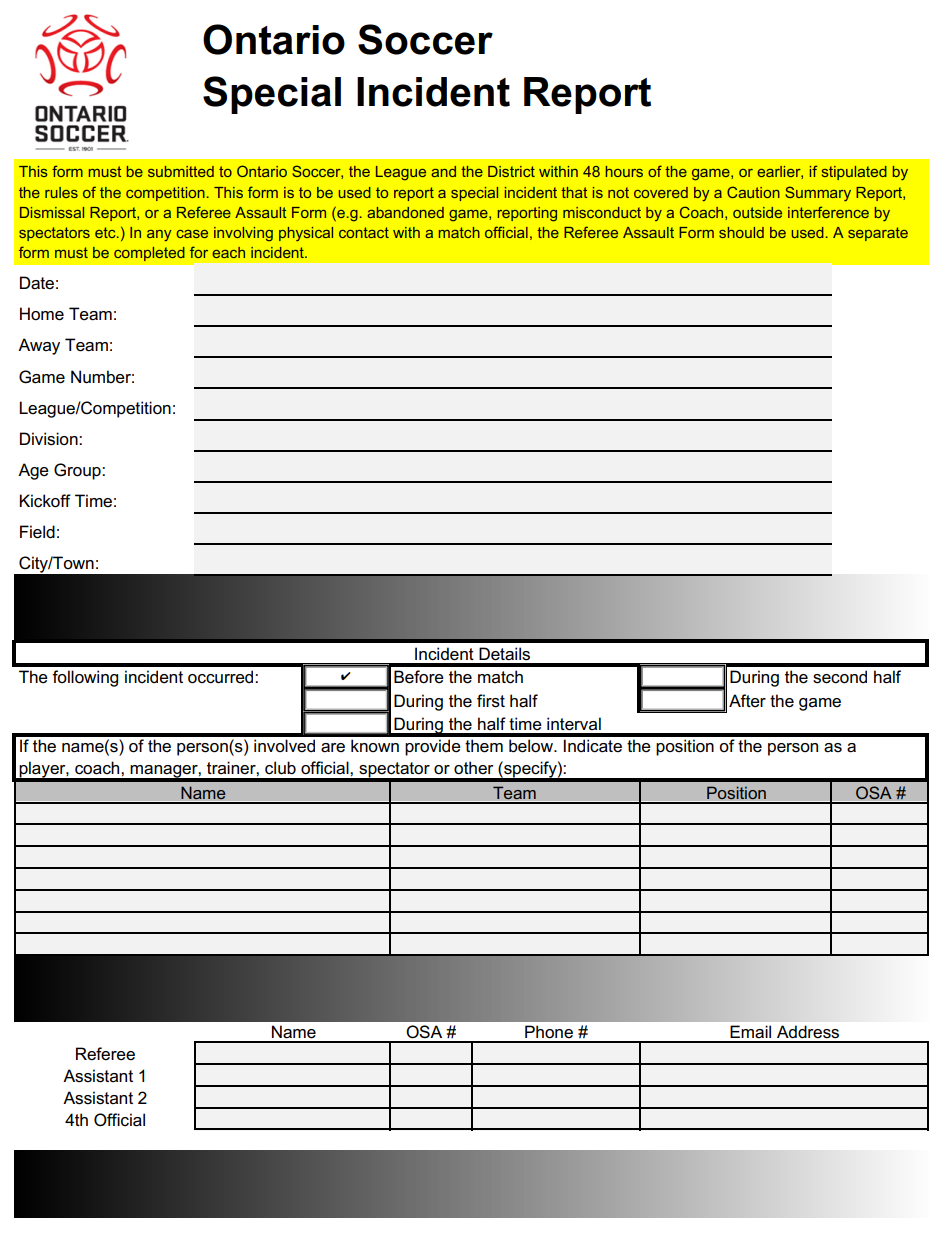  I want to click on Before, so click(419, 677).
